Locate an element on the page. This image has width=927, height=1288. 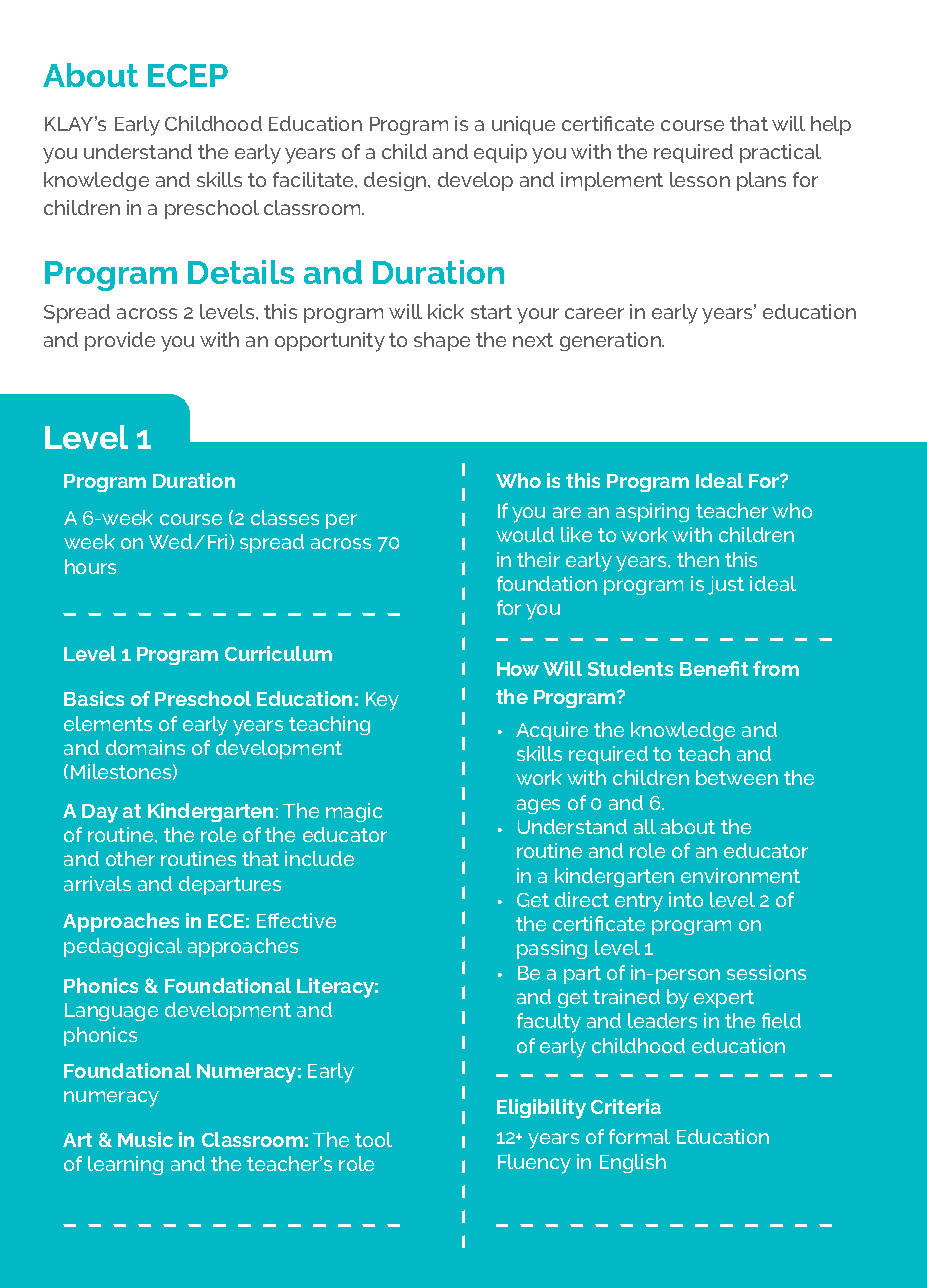
direct is located at coordinates (582, 899).
